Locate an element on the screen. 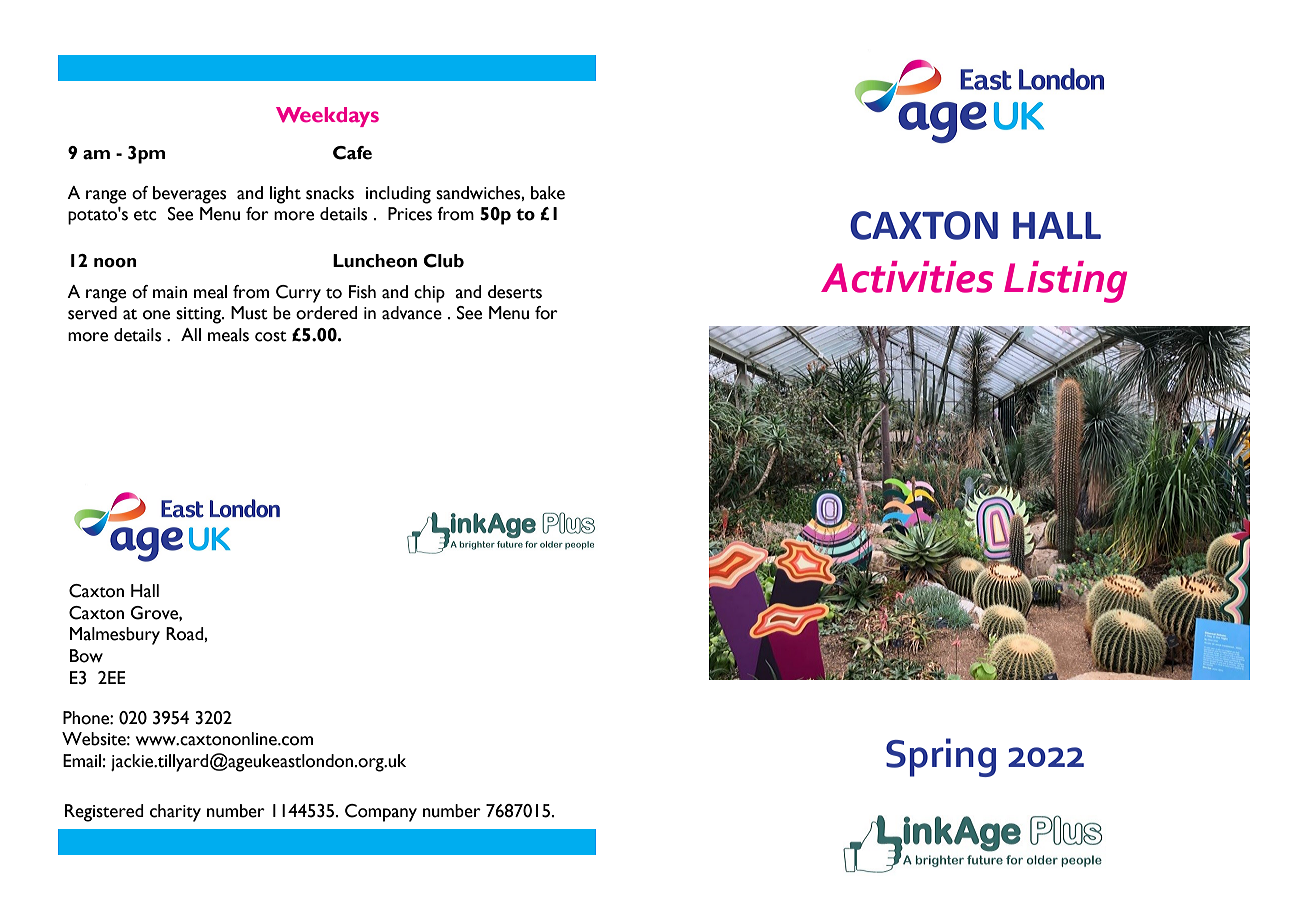  Company is located at coordinates (381, 813).
